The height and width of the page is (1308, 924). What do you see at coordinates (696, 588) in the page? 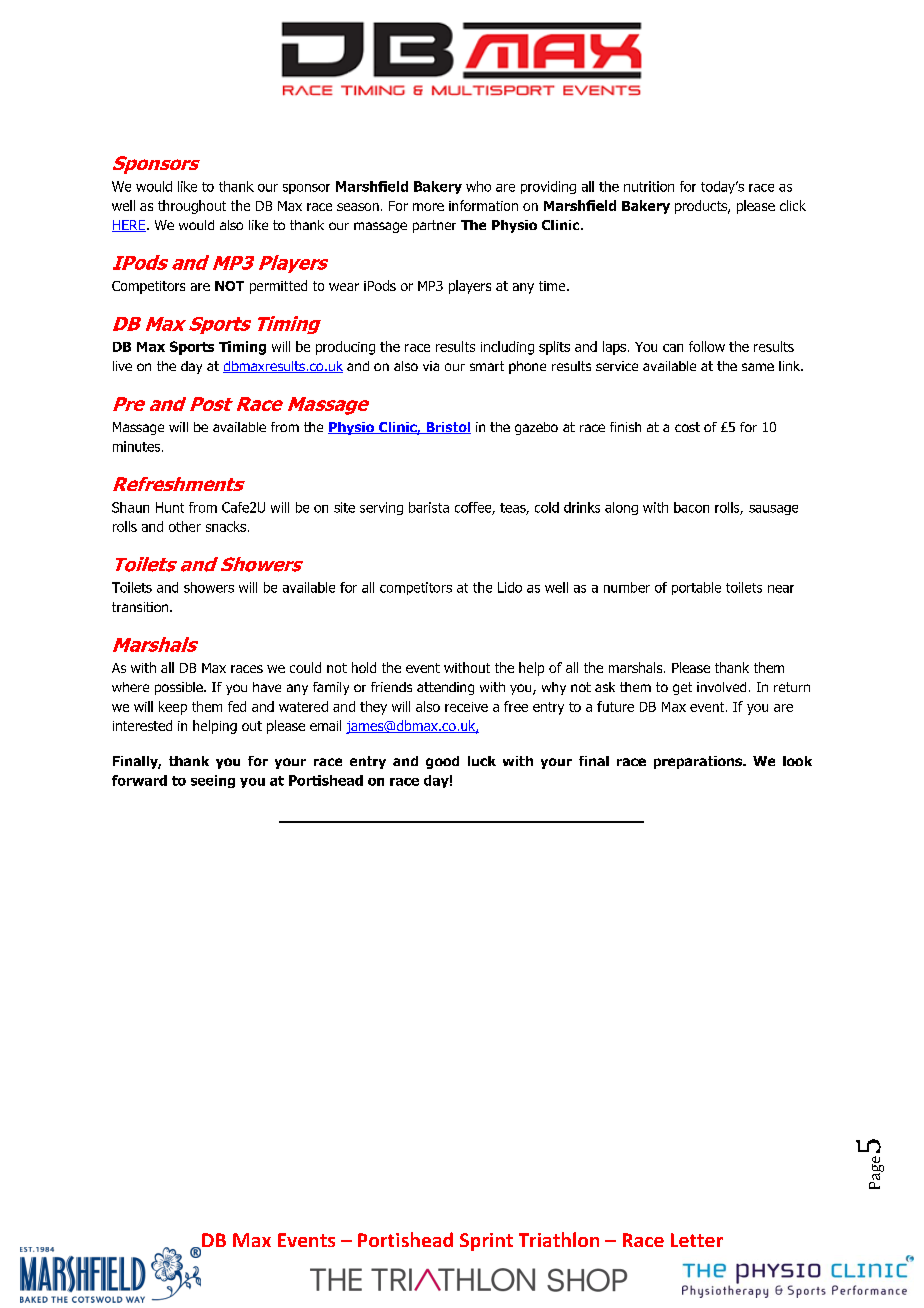
I see `portable` at bounding box center [696, 588].
